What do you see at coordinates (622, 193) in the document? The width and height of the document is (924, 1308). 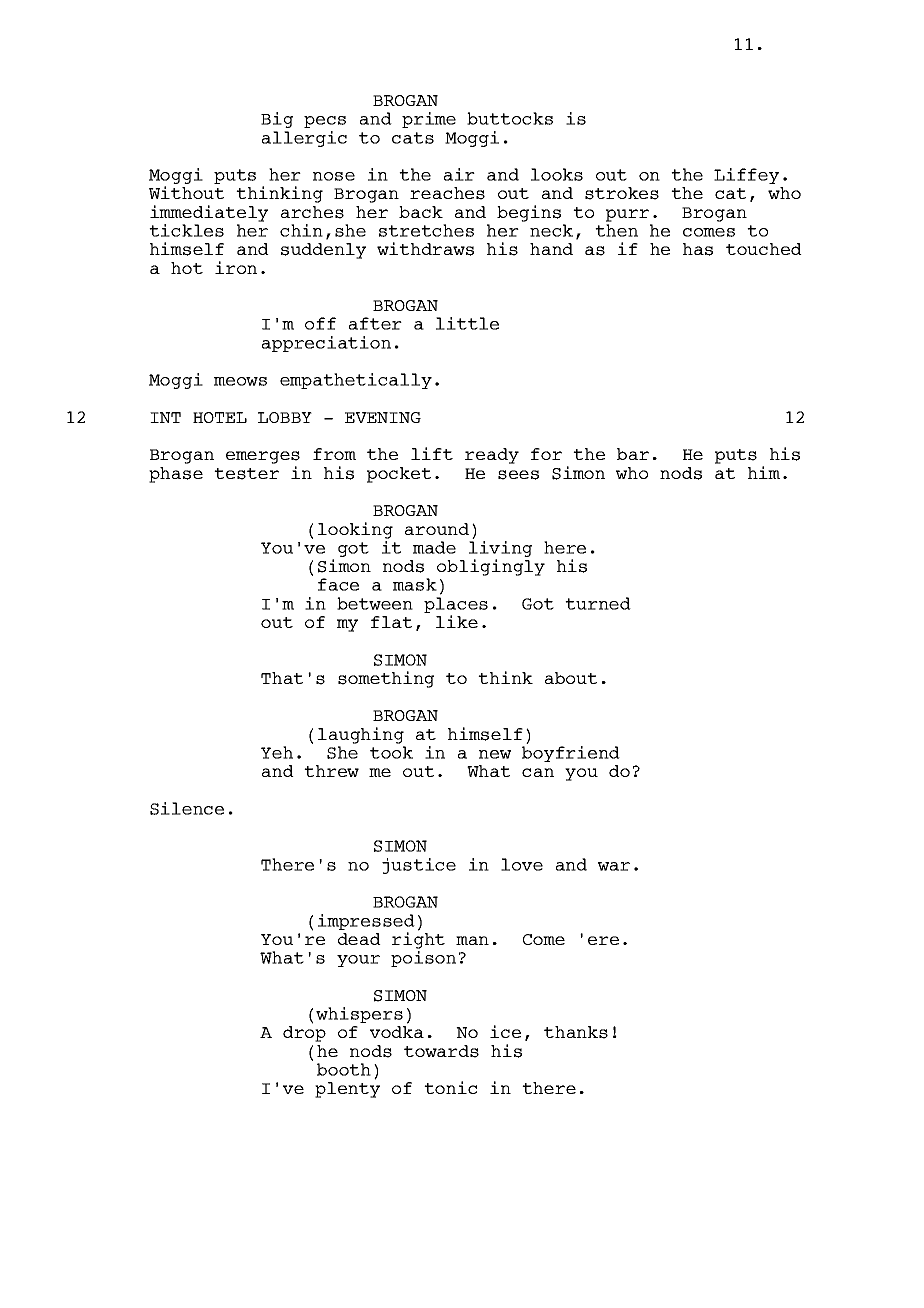 I see `strokes` at bounding box center [622, 193].
